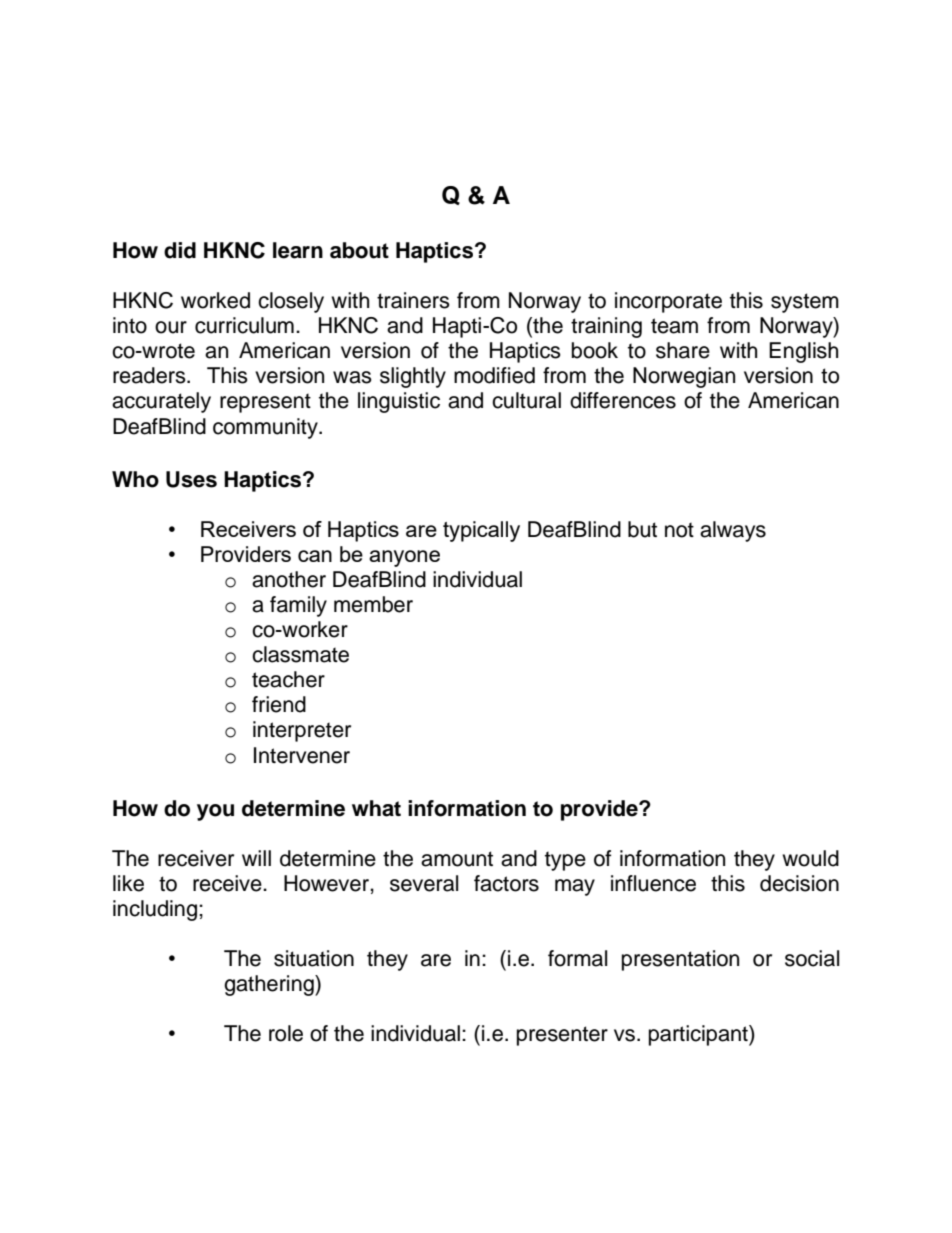  I want to click on would, so click(810, 858).
